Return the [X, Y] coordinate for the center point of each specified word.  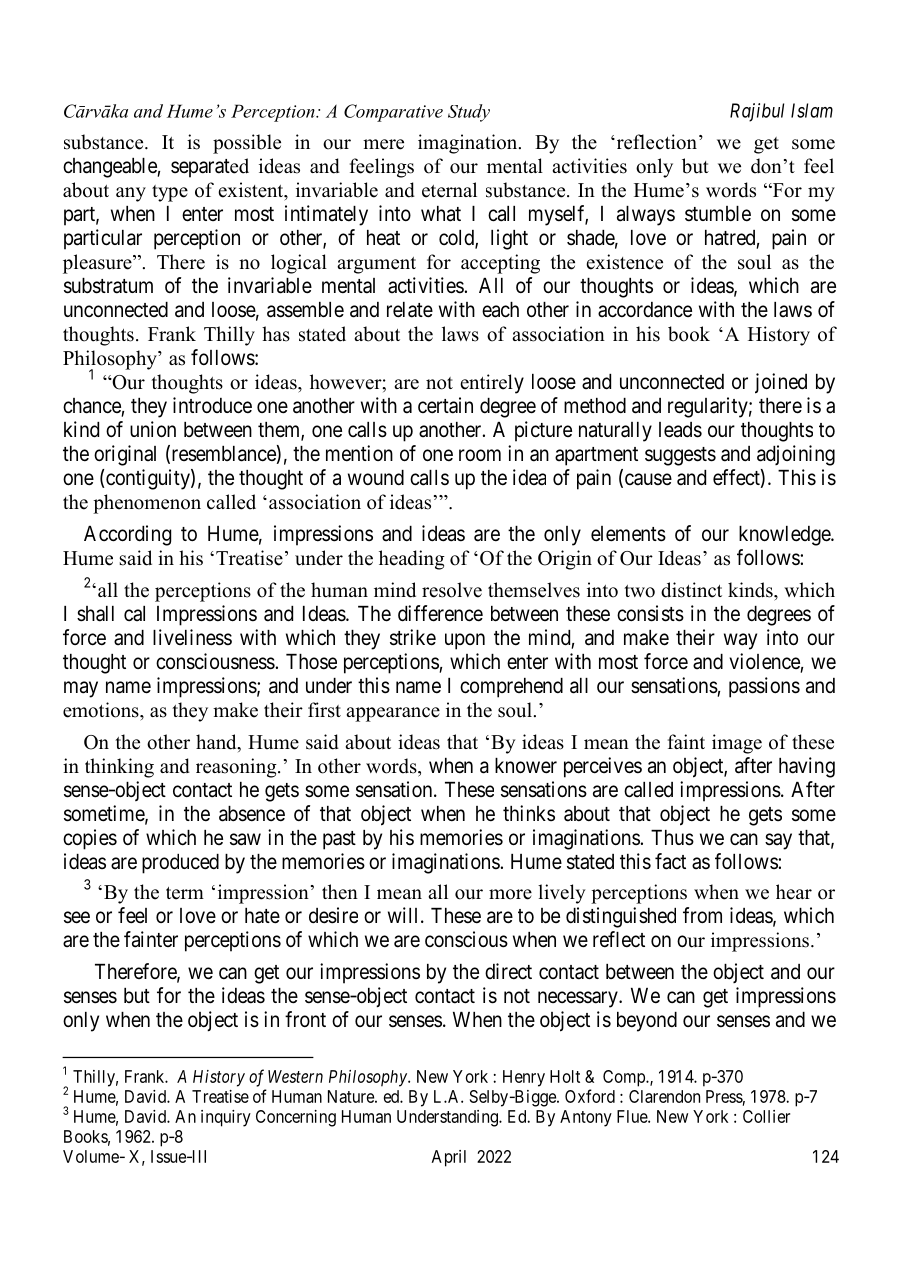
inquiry [226, 1118]
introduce [212, 405]
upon [465, 641]
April [449, 1158]
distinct [691, 590]
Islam [812, 110]
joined [781, 383]
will [405, 915]
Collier [766, 1116]
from [702, 915]
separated [210, 168]
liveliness [192, 637]
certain [445, 405]
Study [469, 113]
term [185, 893]
